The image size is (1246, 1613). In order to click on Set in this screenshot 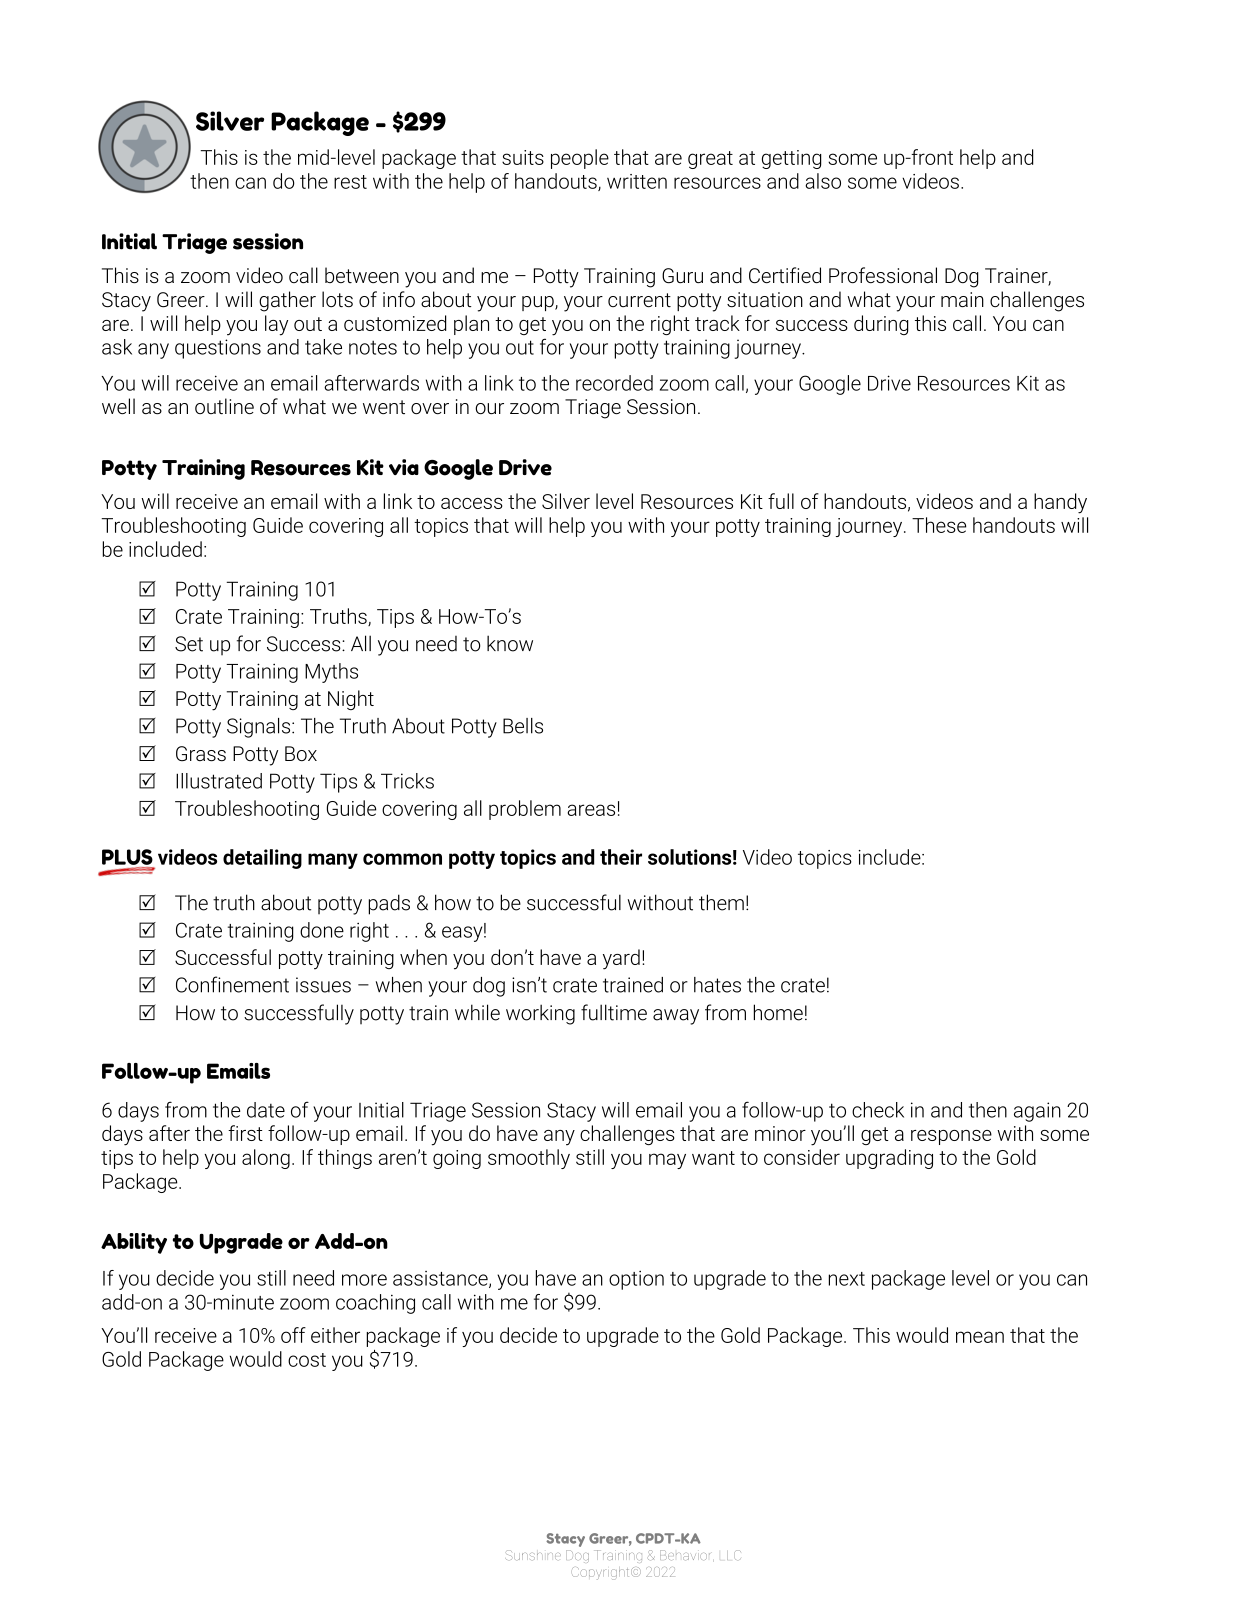, I will do `click(189, 644)`.
